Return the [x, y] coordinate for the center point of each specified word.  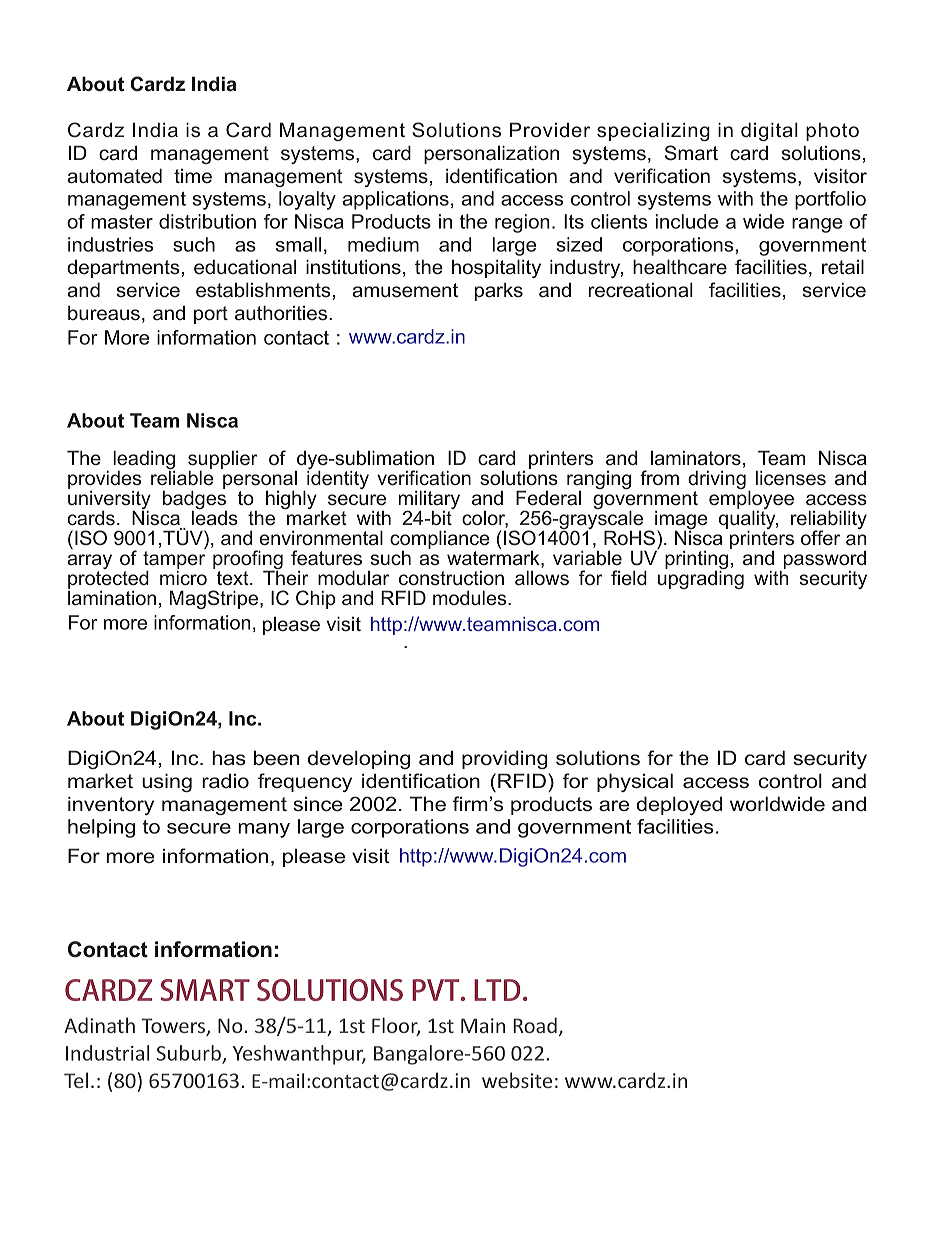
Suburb [190, 1054]
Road [535, 1025]
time [193, 176]
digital [769, 131]
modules [471, 598]
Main [483, 1025]
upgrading [701, 578]
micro [183, 577]
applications [395, 200]
